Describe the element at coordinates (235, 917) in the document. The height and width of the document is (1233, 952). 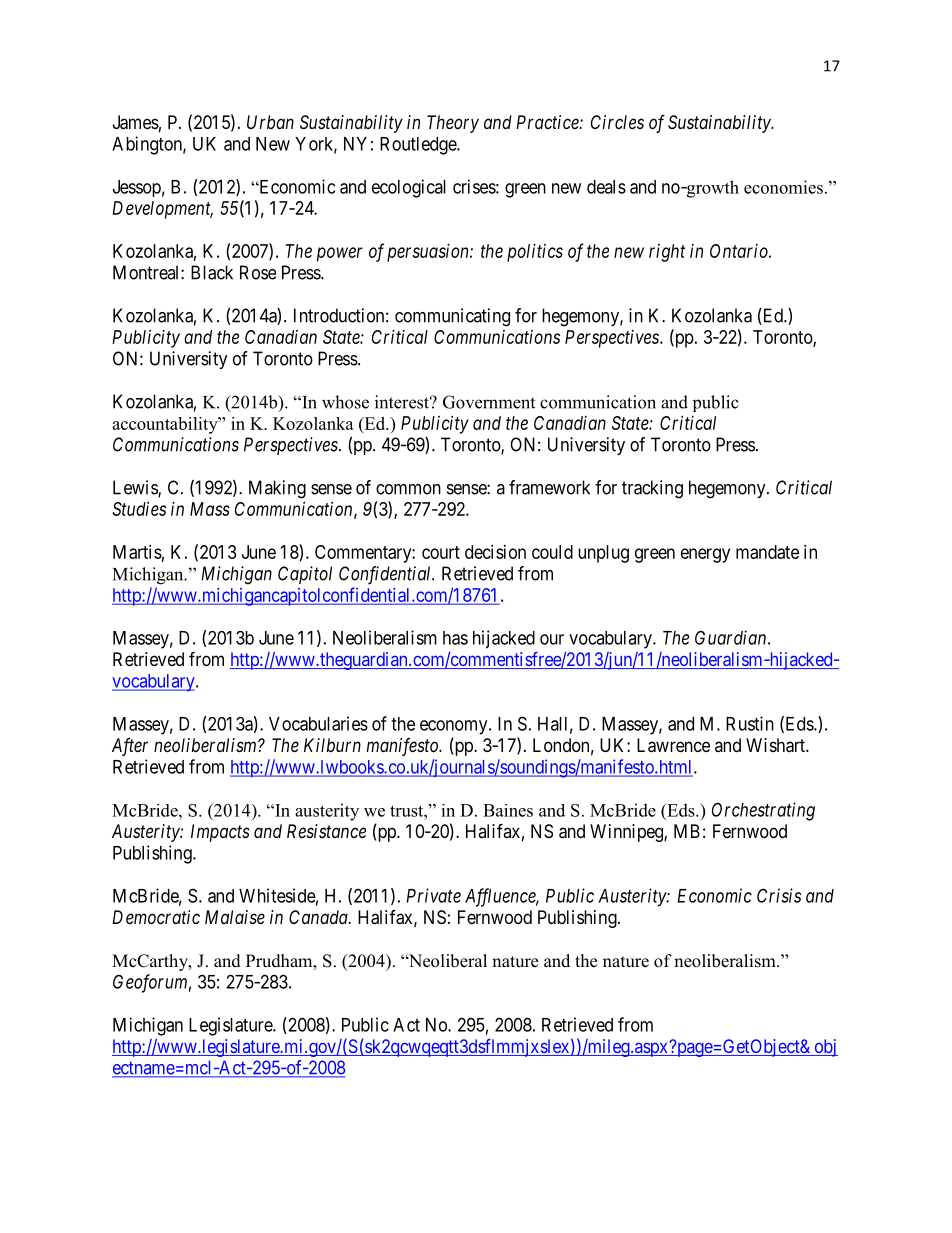
I see `Malaise` at that location.
